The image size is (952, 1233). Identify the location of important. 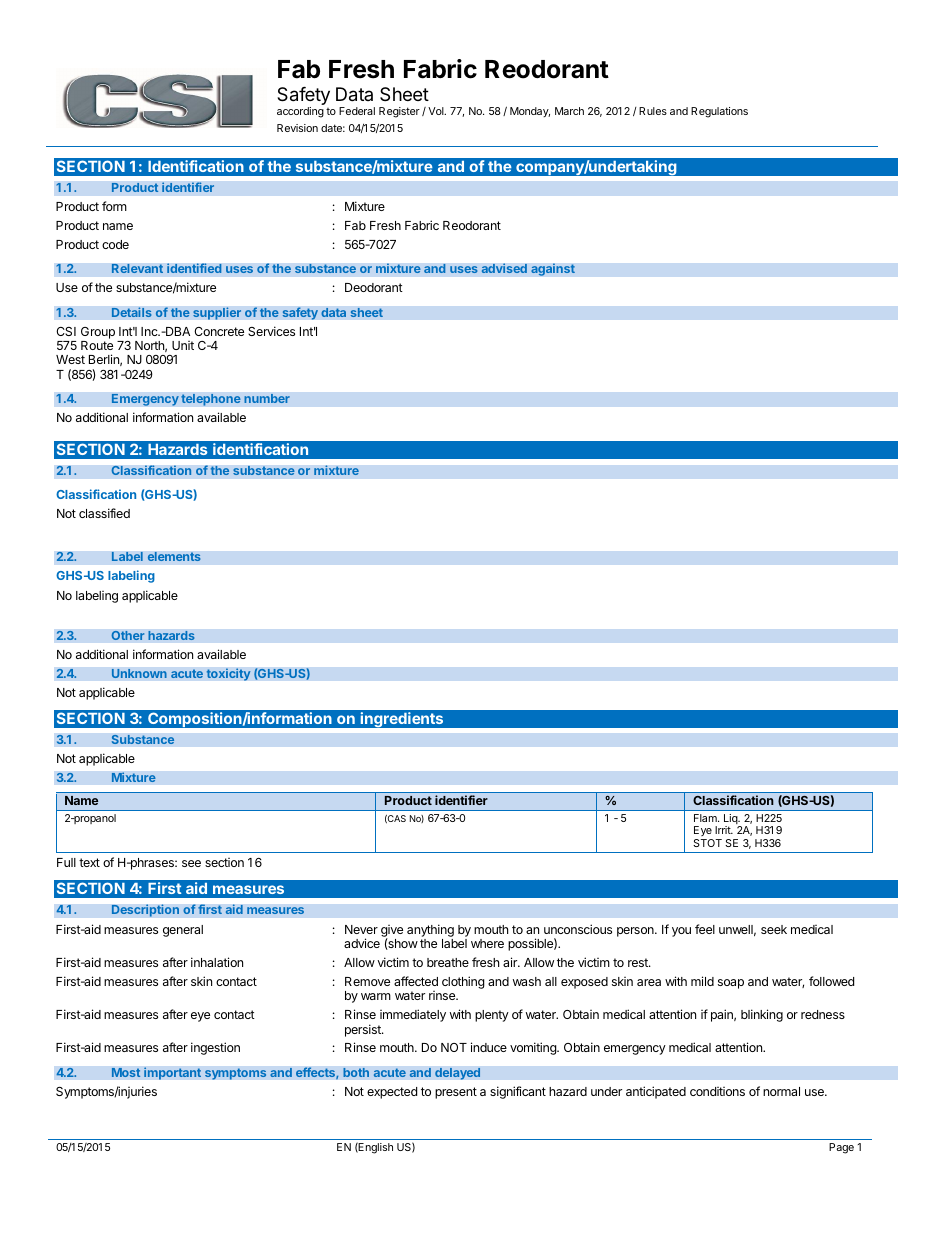
(172, 1073).
